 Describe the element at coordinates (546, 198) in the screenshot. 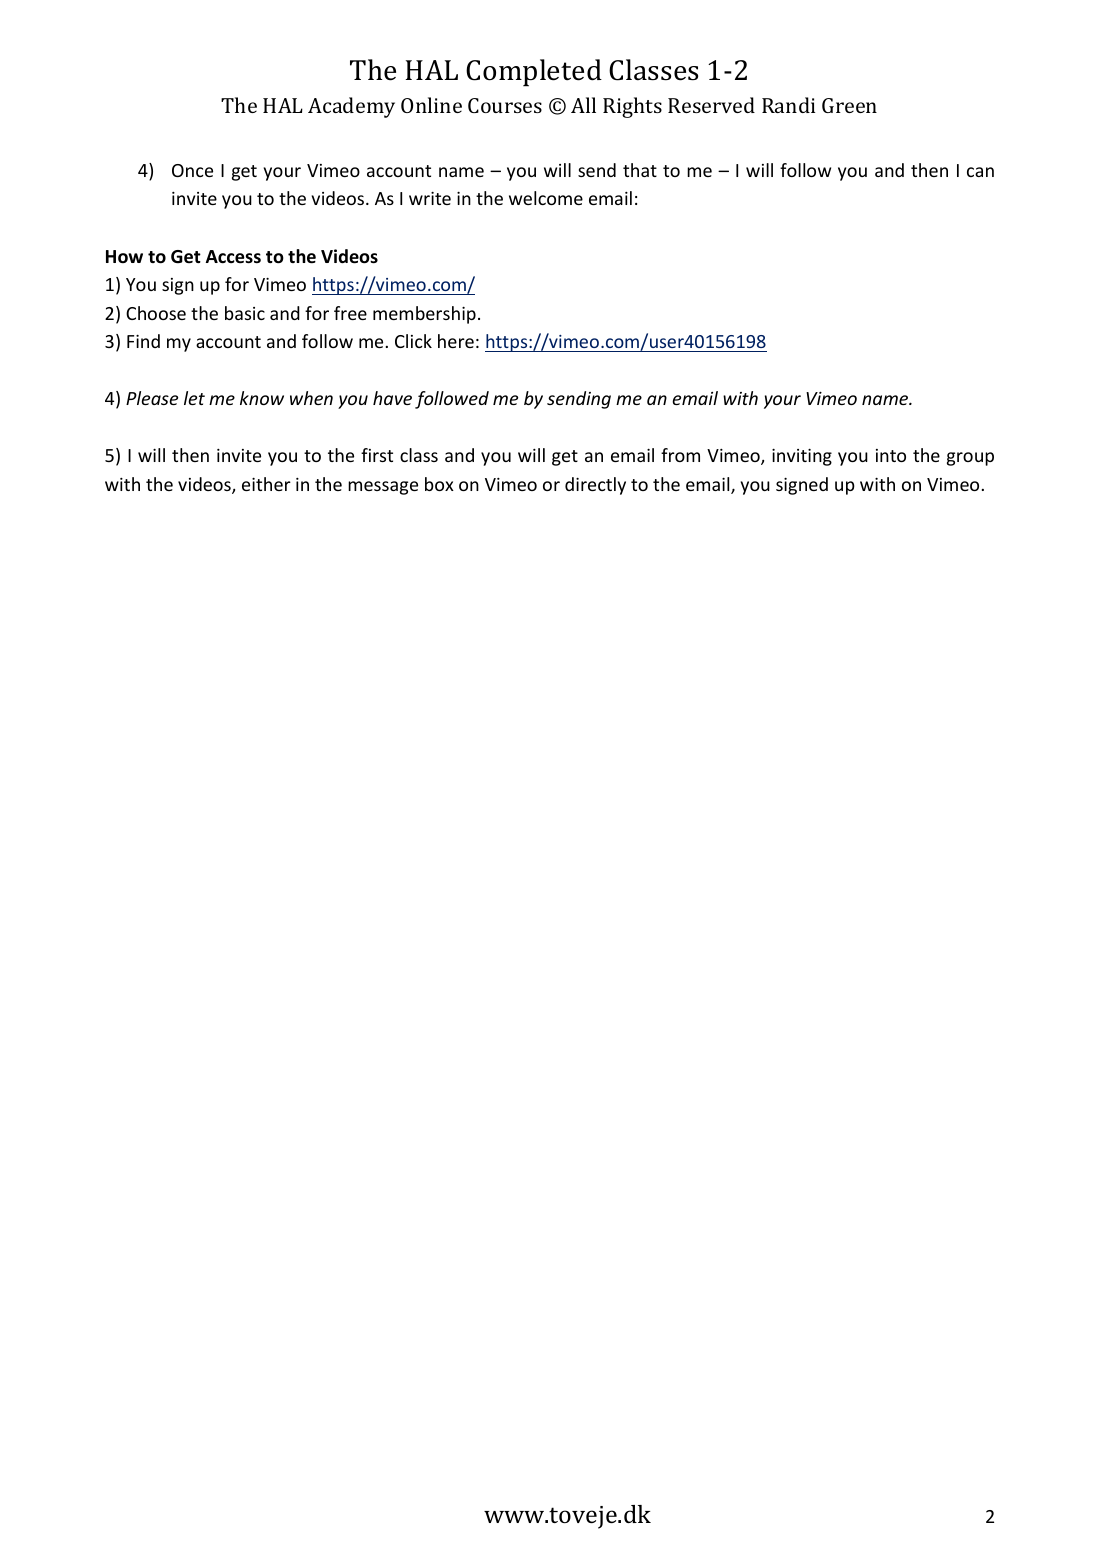

I see `welcome` at that location.
